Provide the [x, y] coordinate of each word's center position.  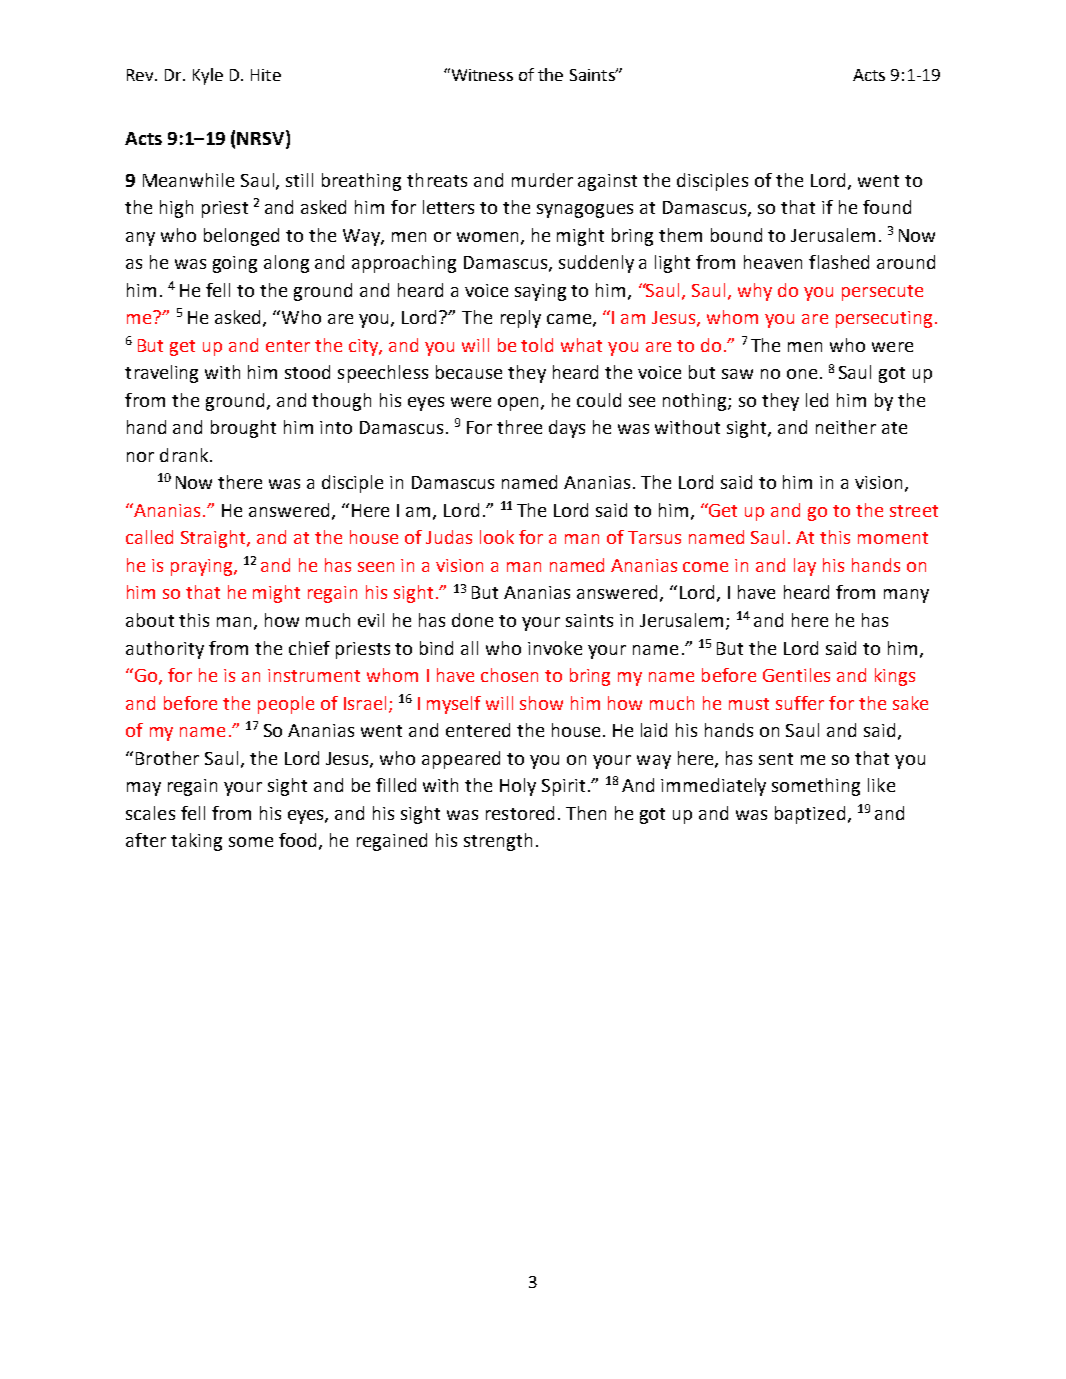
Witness [481, 74]
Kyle [208, 76]
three [519, 427]
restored [520, 813]
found [887, 207]
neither [846, 427]
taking [196, 842]
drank [185, 455]
